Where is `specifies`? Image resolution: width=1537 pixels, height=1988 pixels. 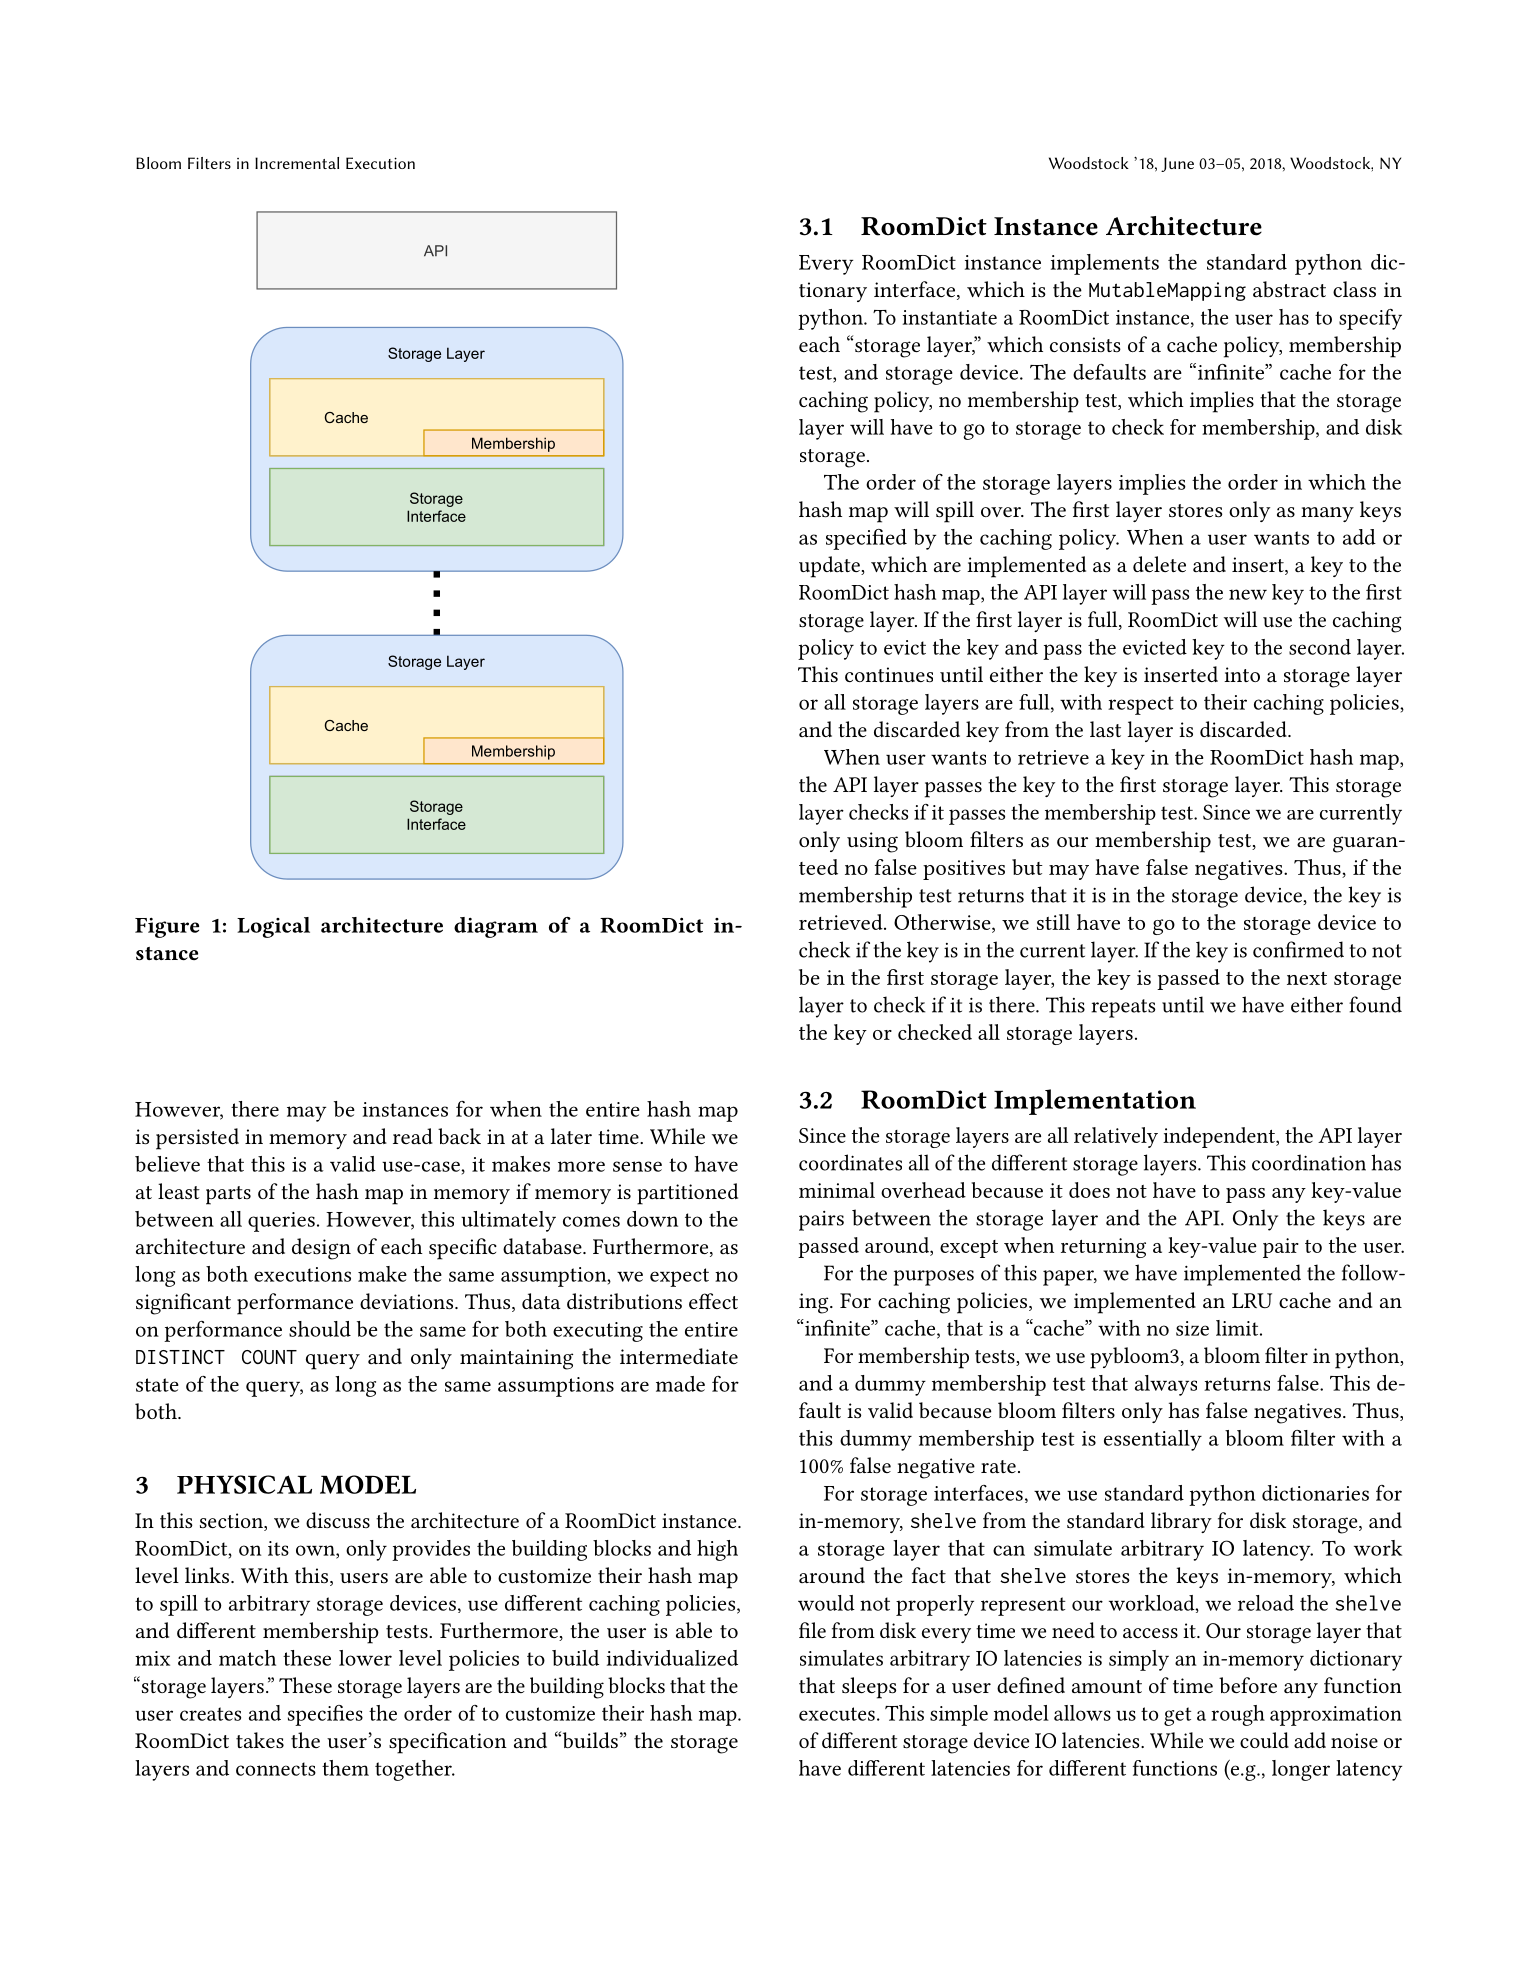 specifies is located at coordinates (325, 1715).
